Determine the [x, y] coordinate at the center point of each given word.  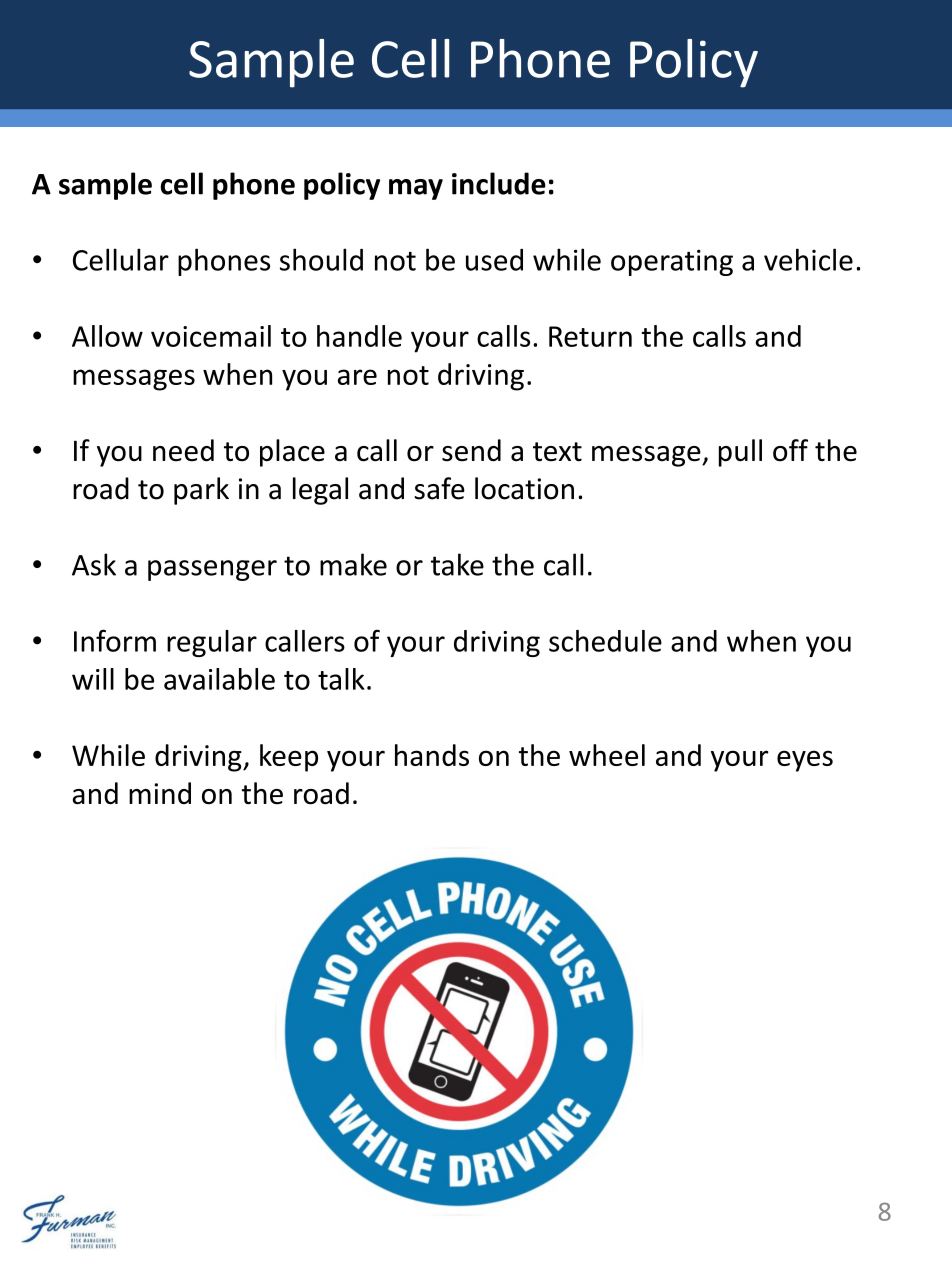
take [457, 564]
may [416, 189]
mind [160, 793]
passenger [212, 570]
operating [672, 262]
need [183, 450]
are [357, 377]
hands [432, 755]
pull [740, 453]
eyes [805, 761]
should [321, 259]
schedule [605, 641]
